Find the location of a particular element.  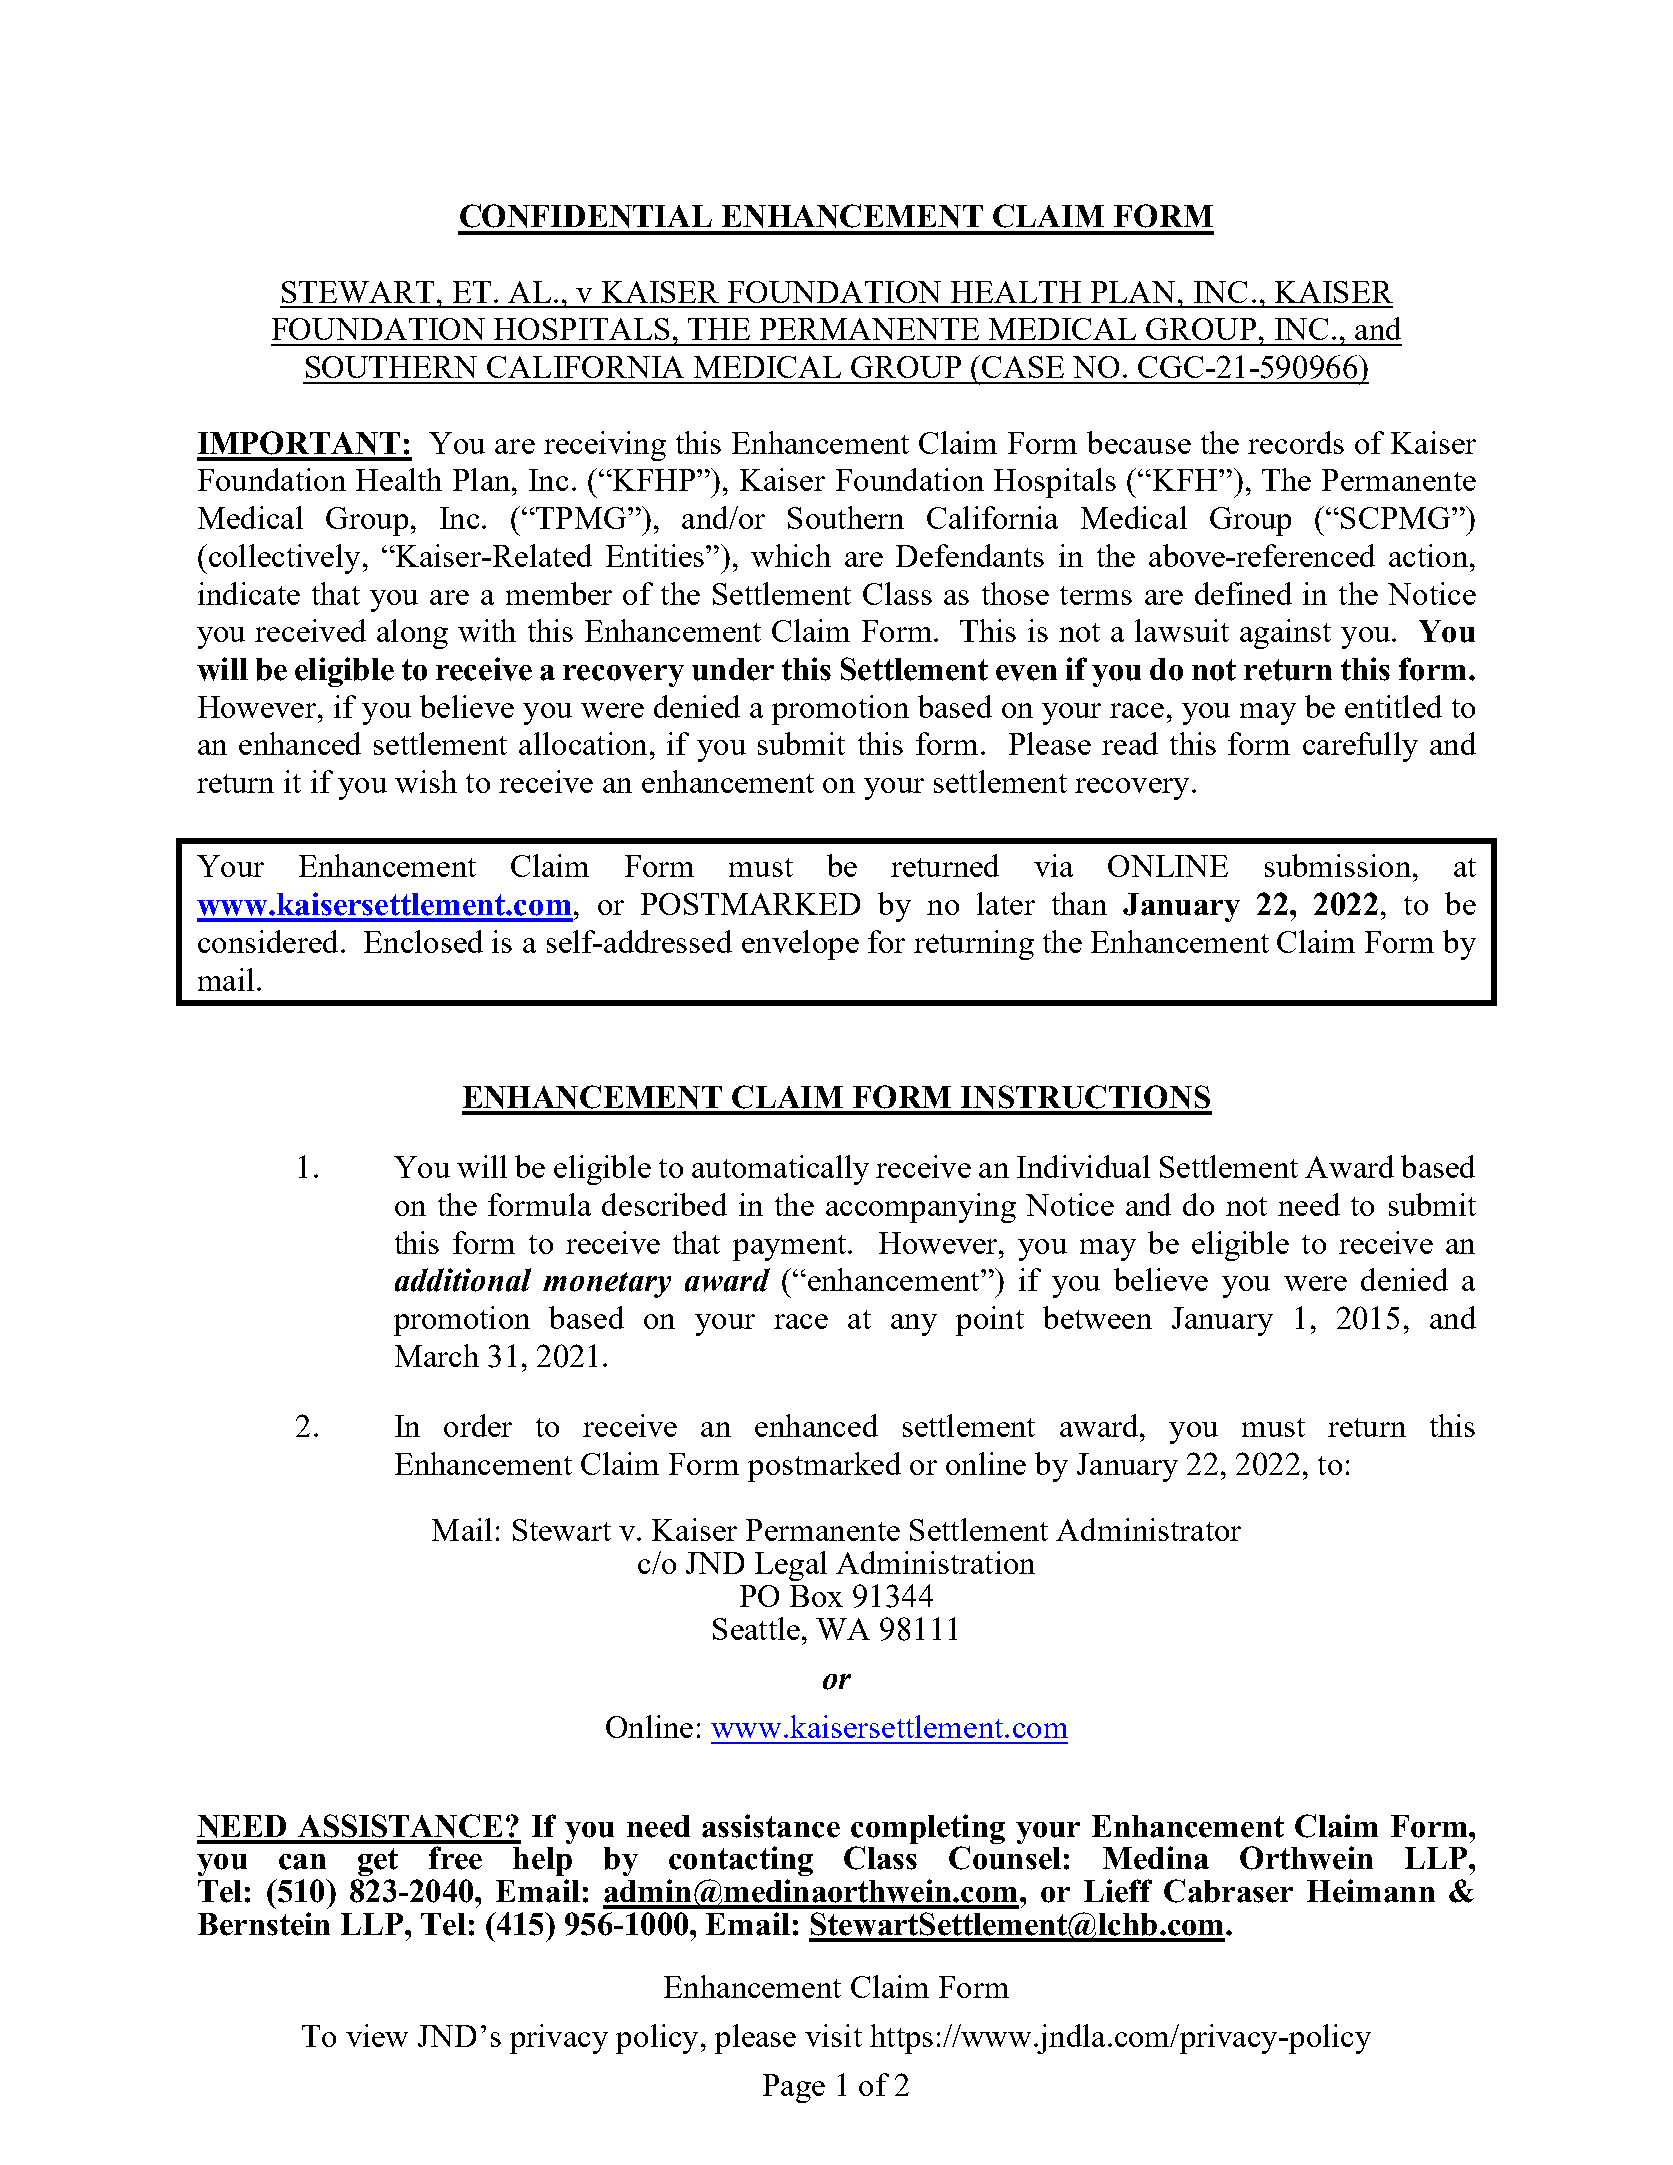

automatically is located at coordinates (780, 1170).
